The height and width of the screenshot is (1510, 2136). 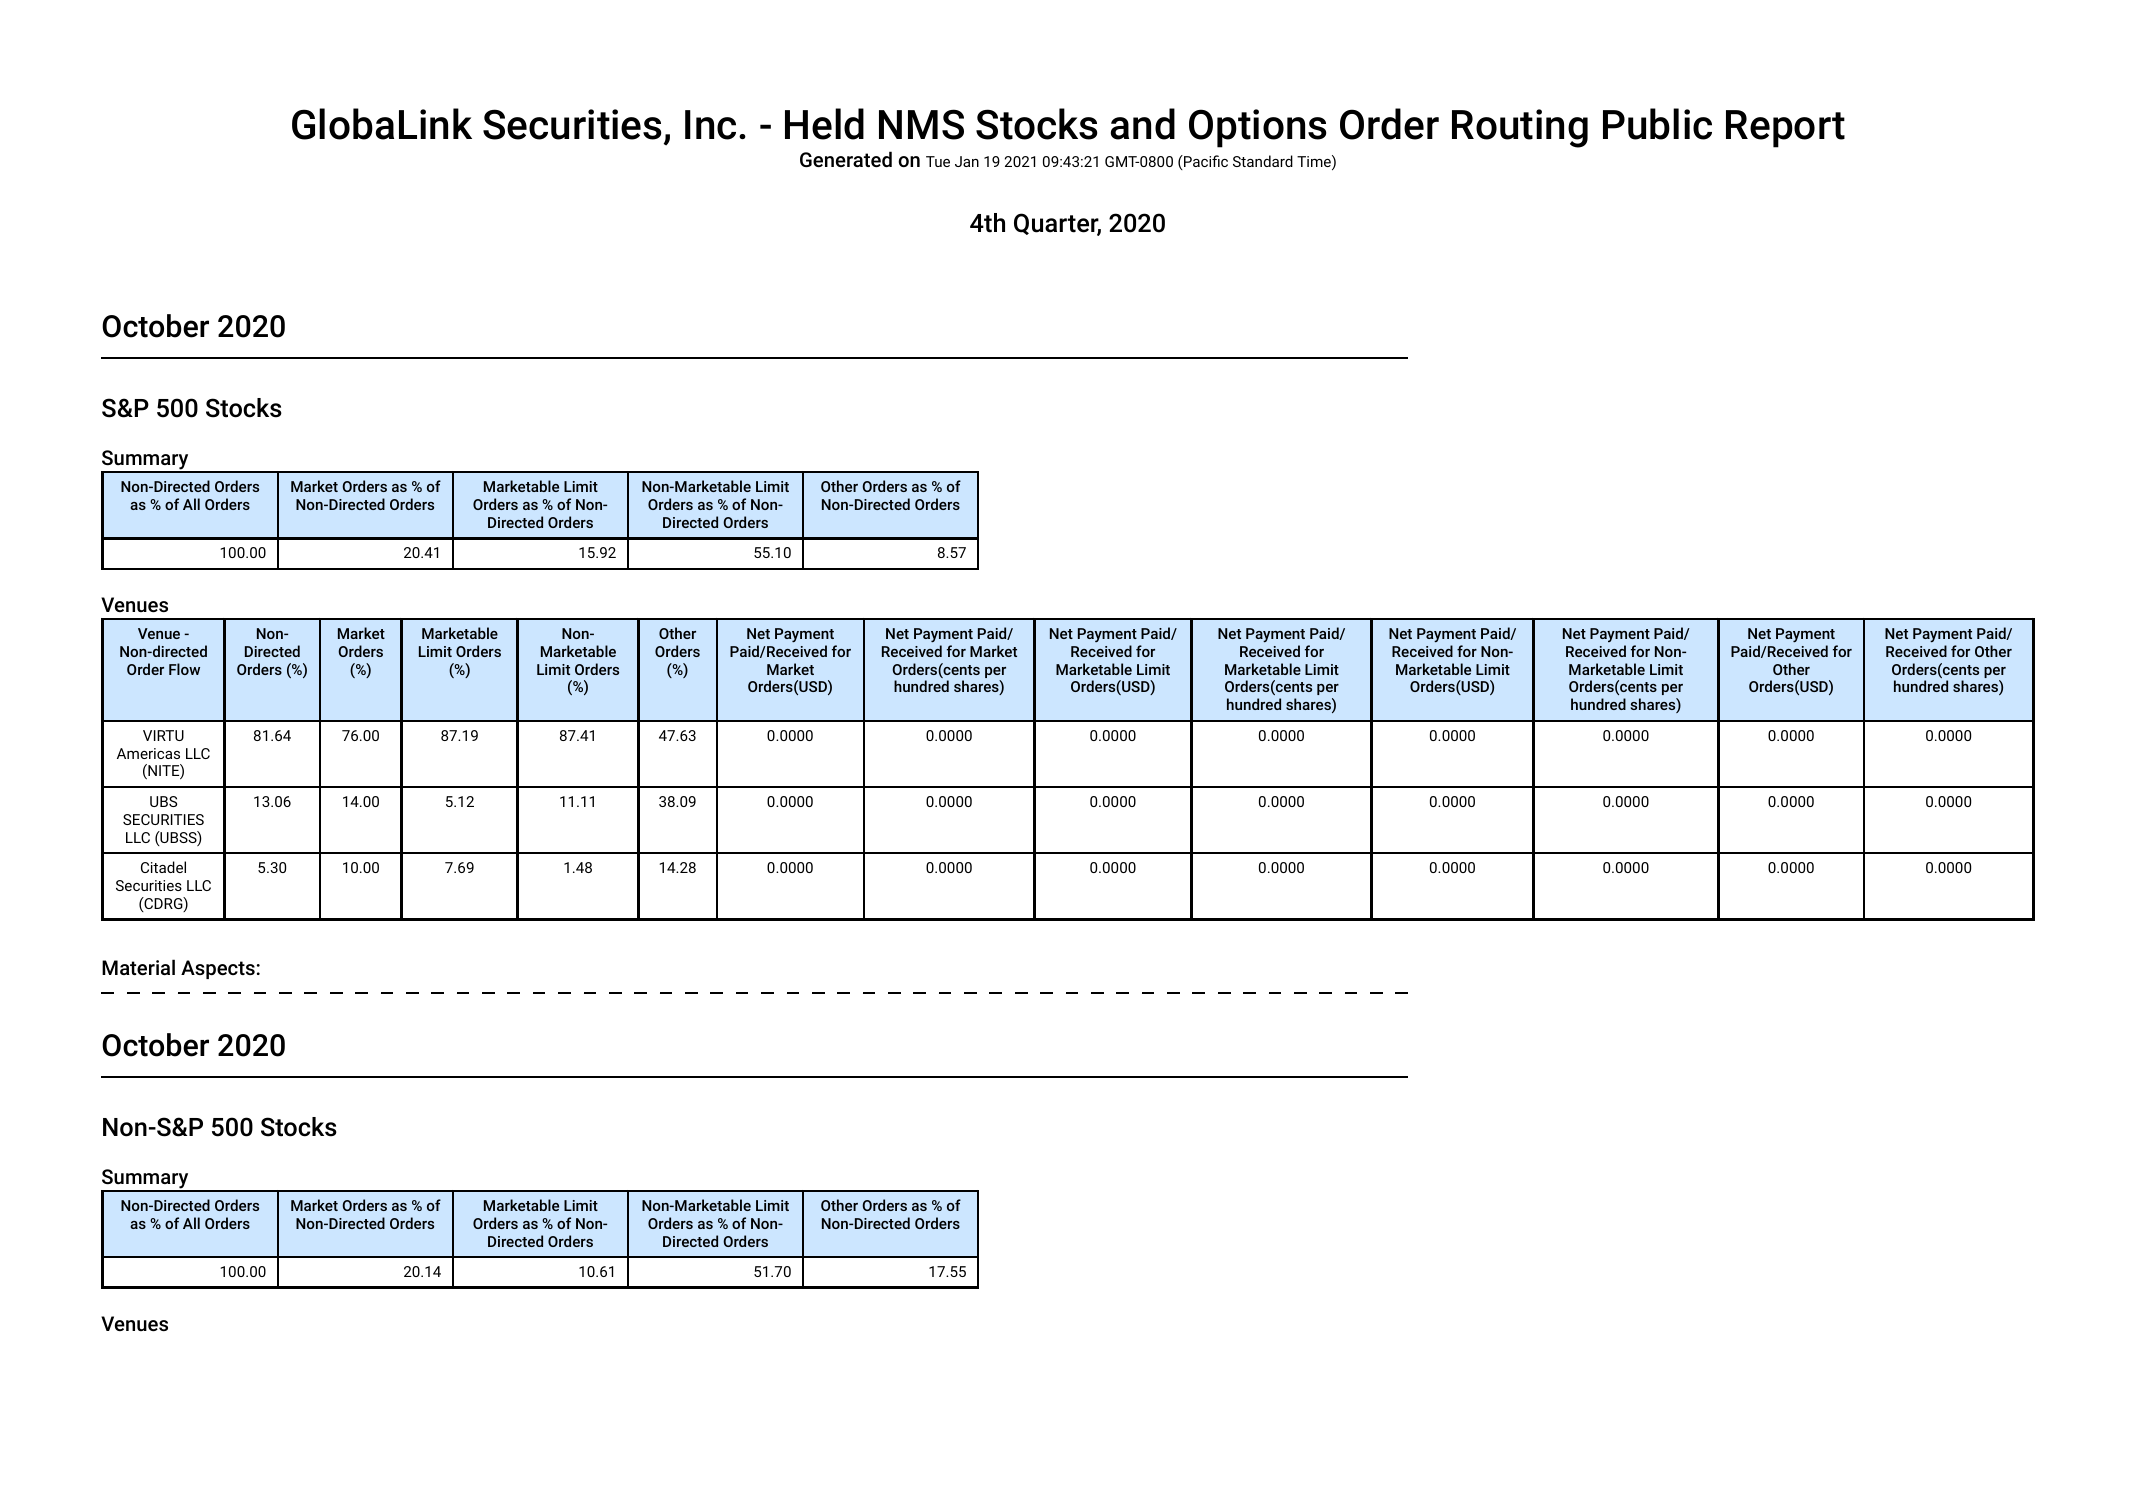 What do you see at coordinates (1520, 128) in the screenshot?
I see `Routing` at bounding box center [1520, 128].
